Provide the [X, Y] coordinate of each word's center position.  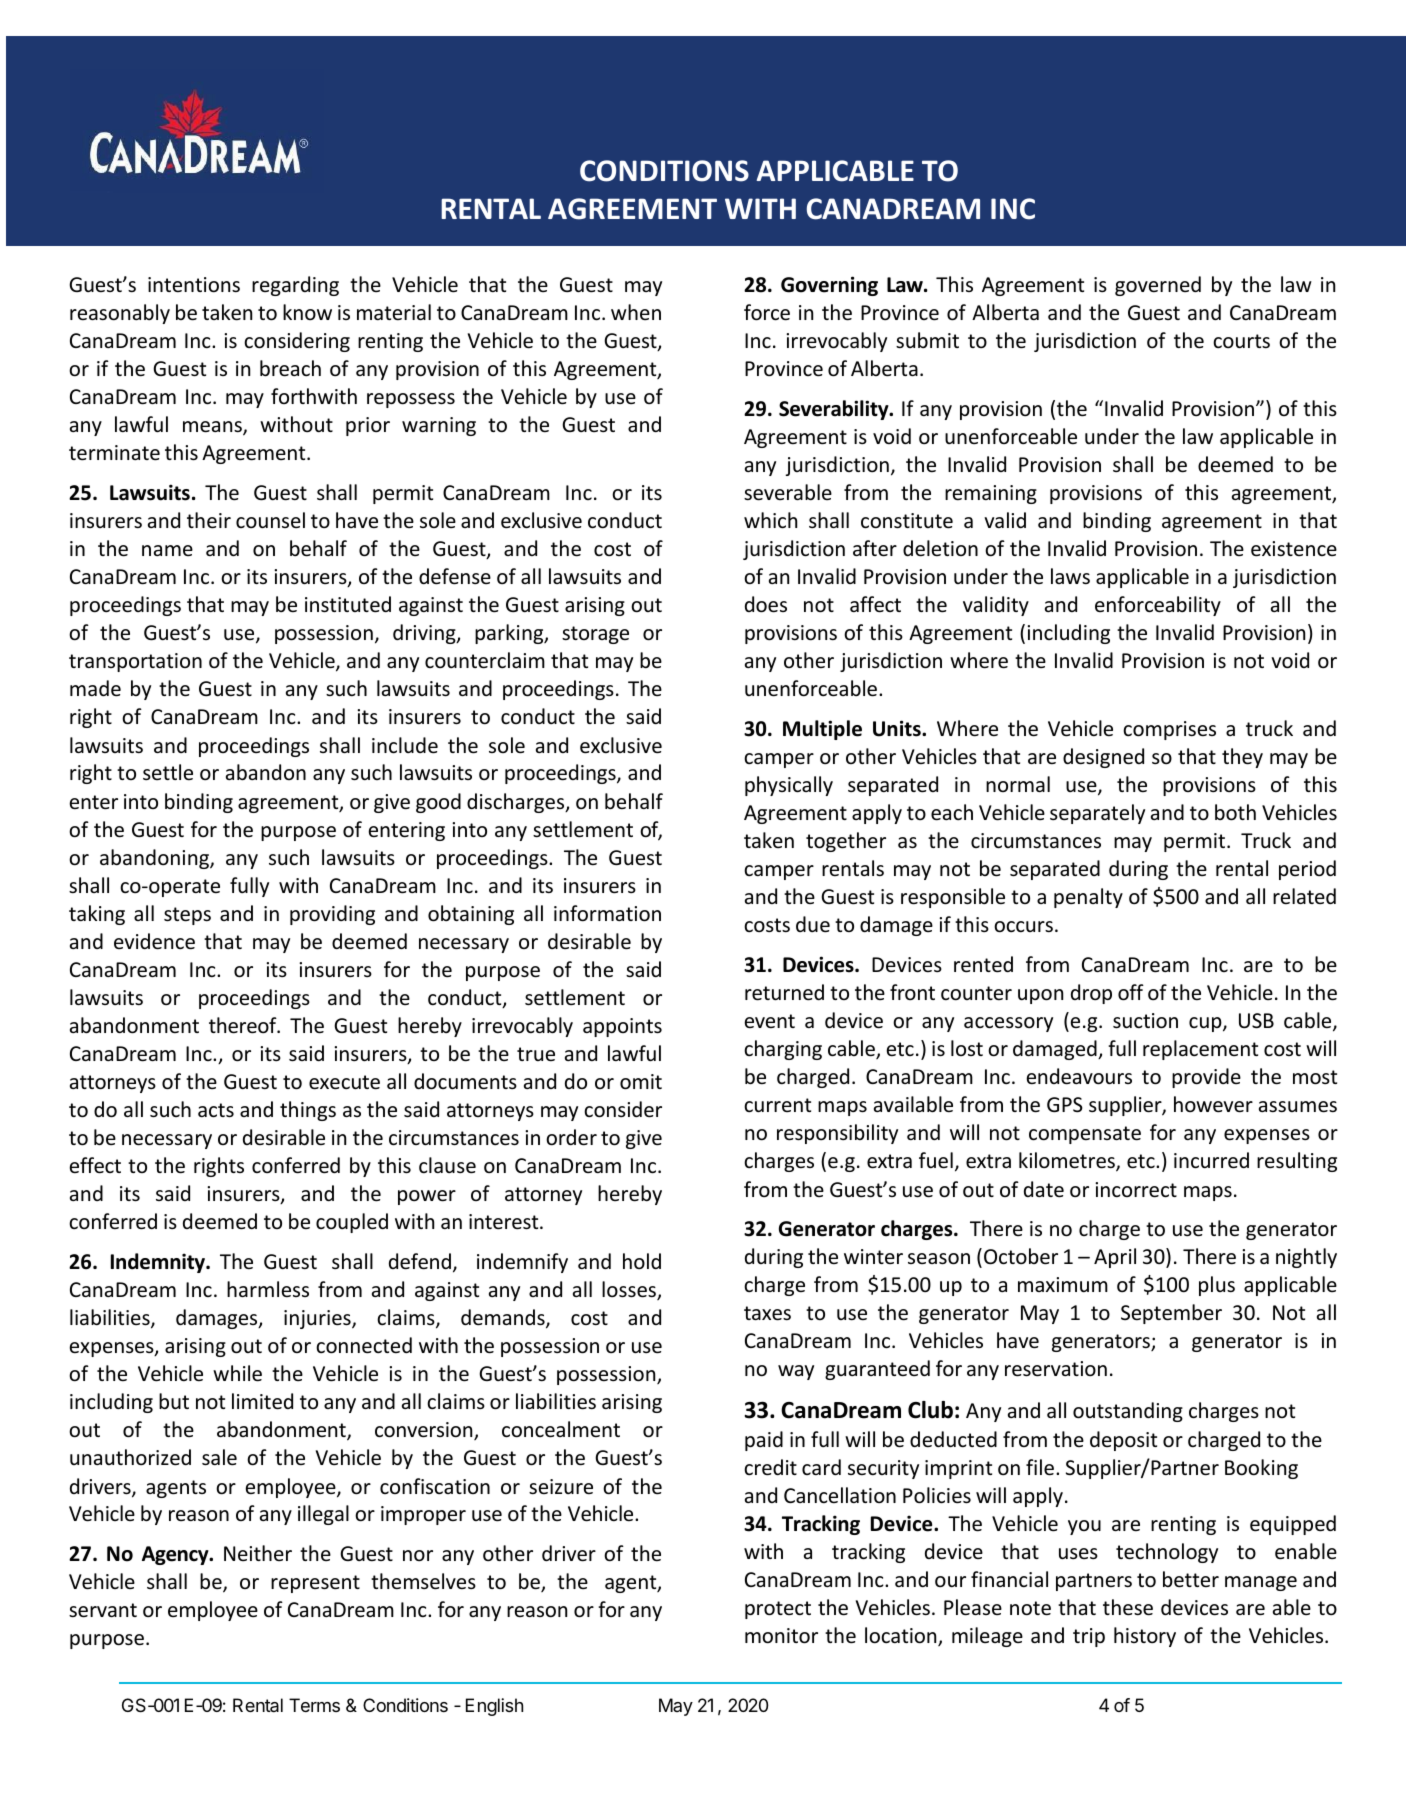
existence [1294, 549]
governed [1158, 286]
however [1213, 1104]
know [307, 312]
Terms [314, 1705]
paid [764, 1441]
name [167, 550]
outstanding [1128, 1412]
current [777, 1105]
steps [187, 916]
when [636, 312]
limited [262, 1401]
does [766, 604]
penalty [1088, 898]
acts [216, 1110]
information [607, 913]
